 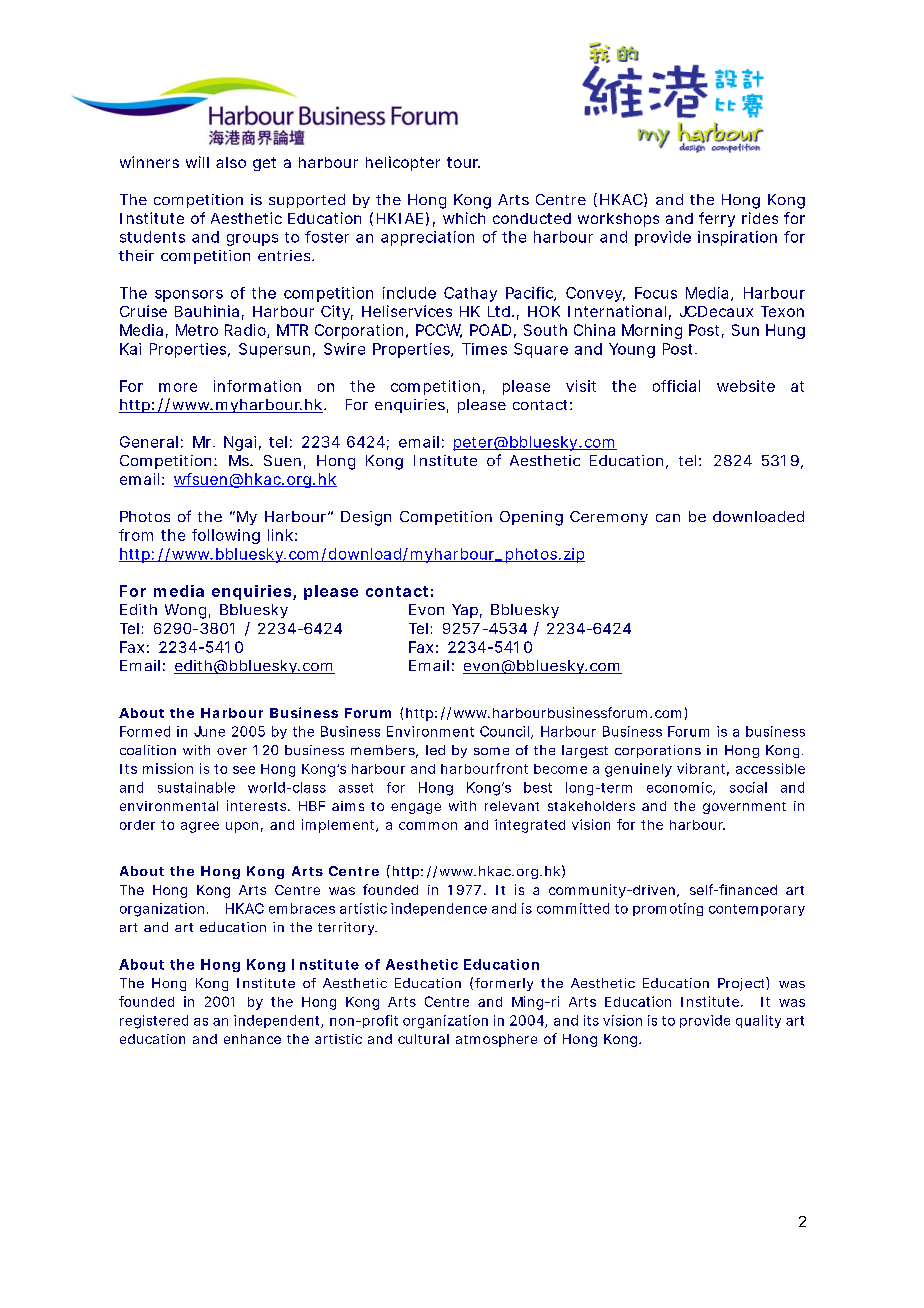 What do you see at coordinates (758, 1021) in the page?
I see `quality` at bounding box center [758, 1021].
